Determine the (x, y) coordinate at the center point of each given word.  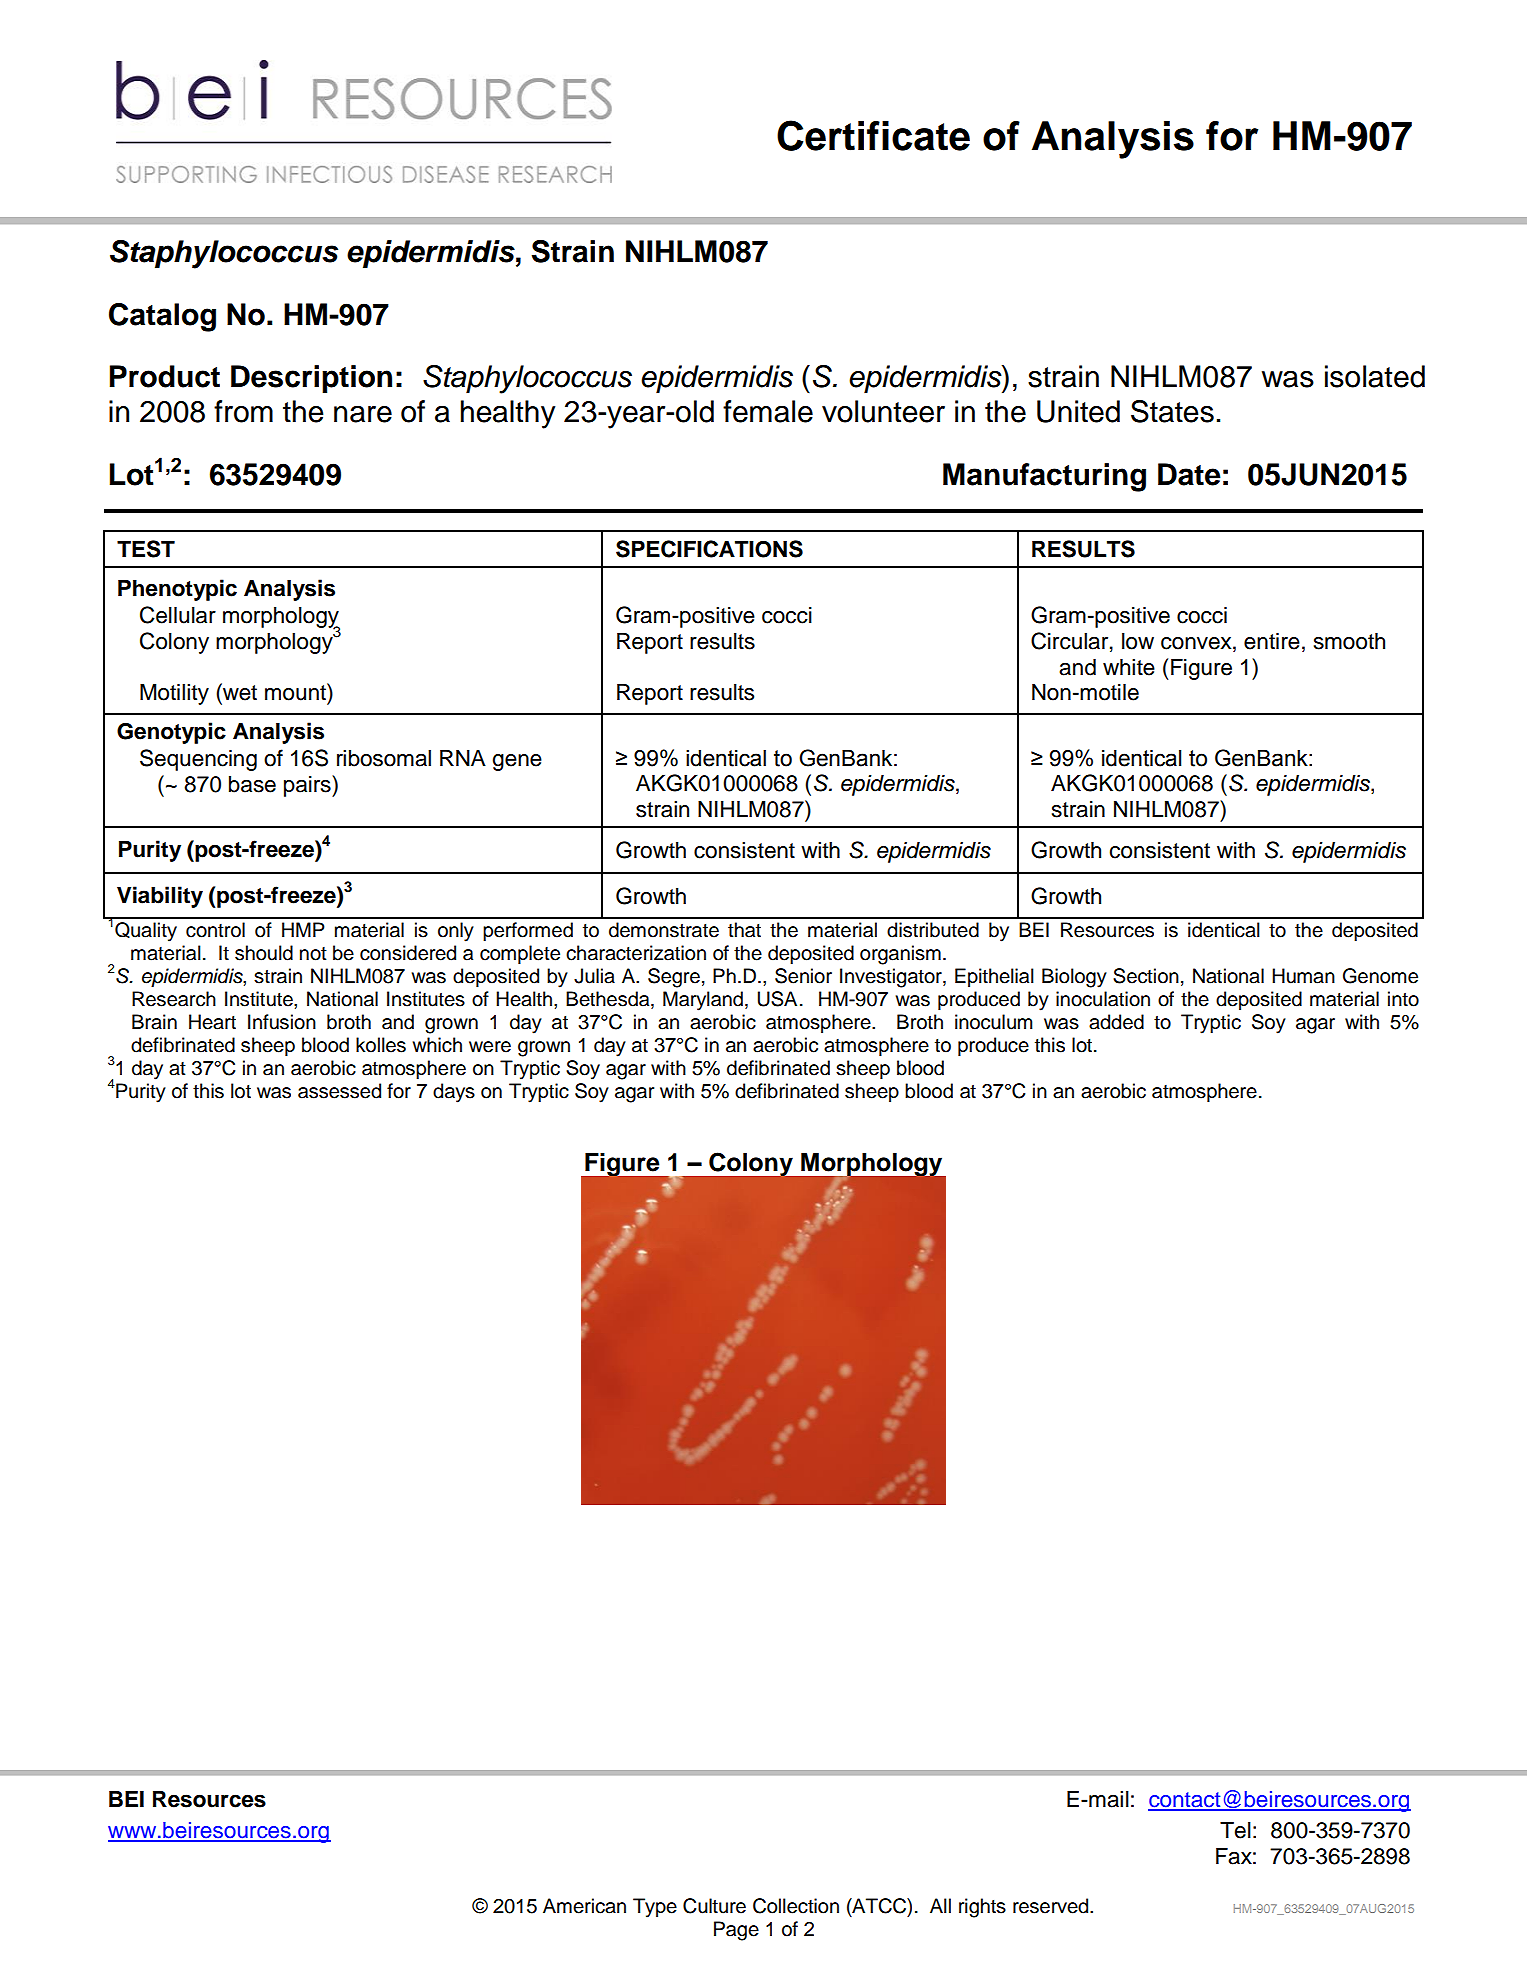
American (584, 1906)
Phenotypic (177, 590)
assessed (339, 1091)
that (744, 930)
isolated (1375, 376)
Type (655, 1908)
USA (777, 999)
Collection (796, 1906)
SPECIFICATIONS (709, 549)
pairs (308, 786)
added (1116, 1022)
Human (1303, 976)
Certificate (873, 135)
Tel (1235, 1830)
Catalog (162, 317)
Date (1189, 474)
